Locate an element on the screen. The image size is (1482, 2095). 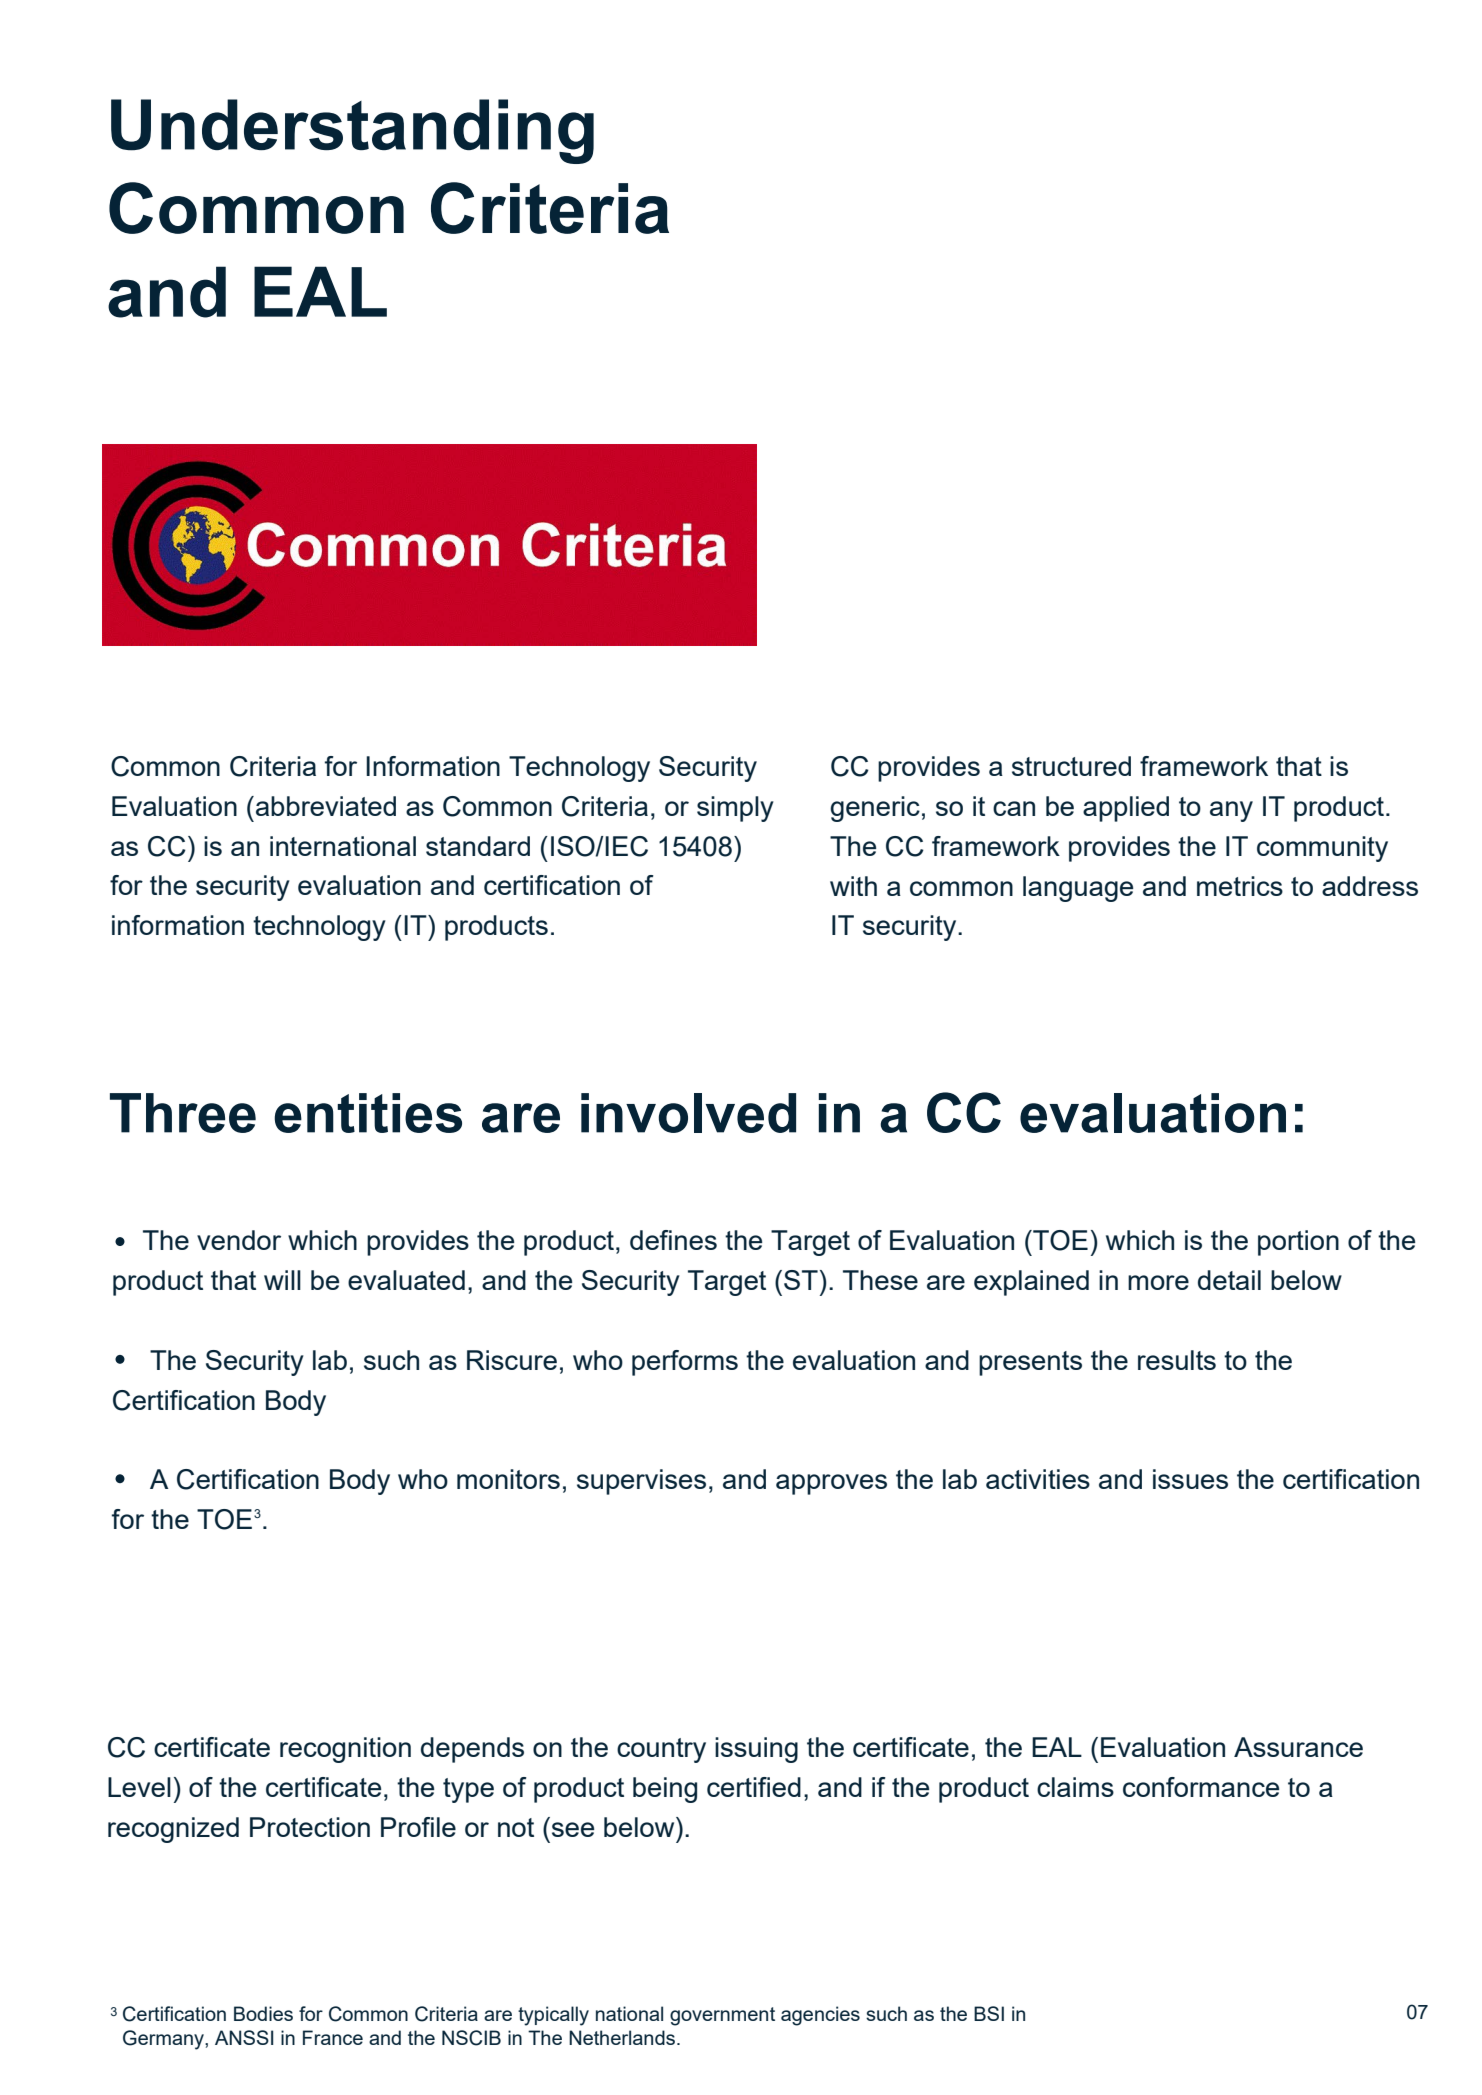
government is located at coordinates (722, 2016).
